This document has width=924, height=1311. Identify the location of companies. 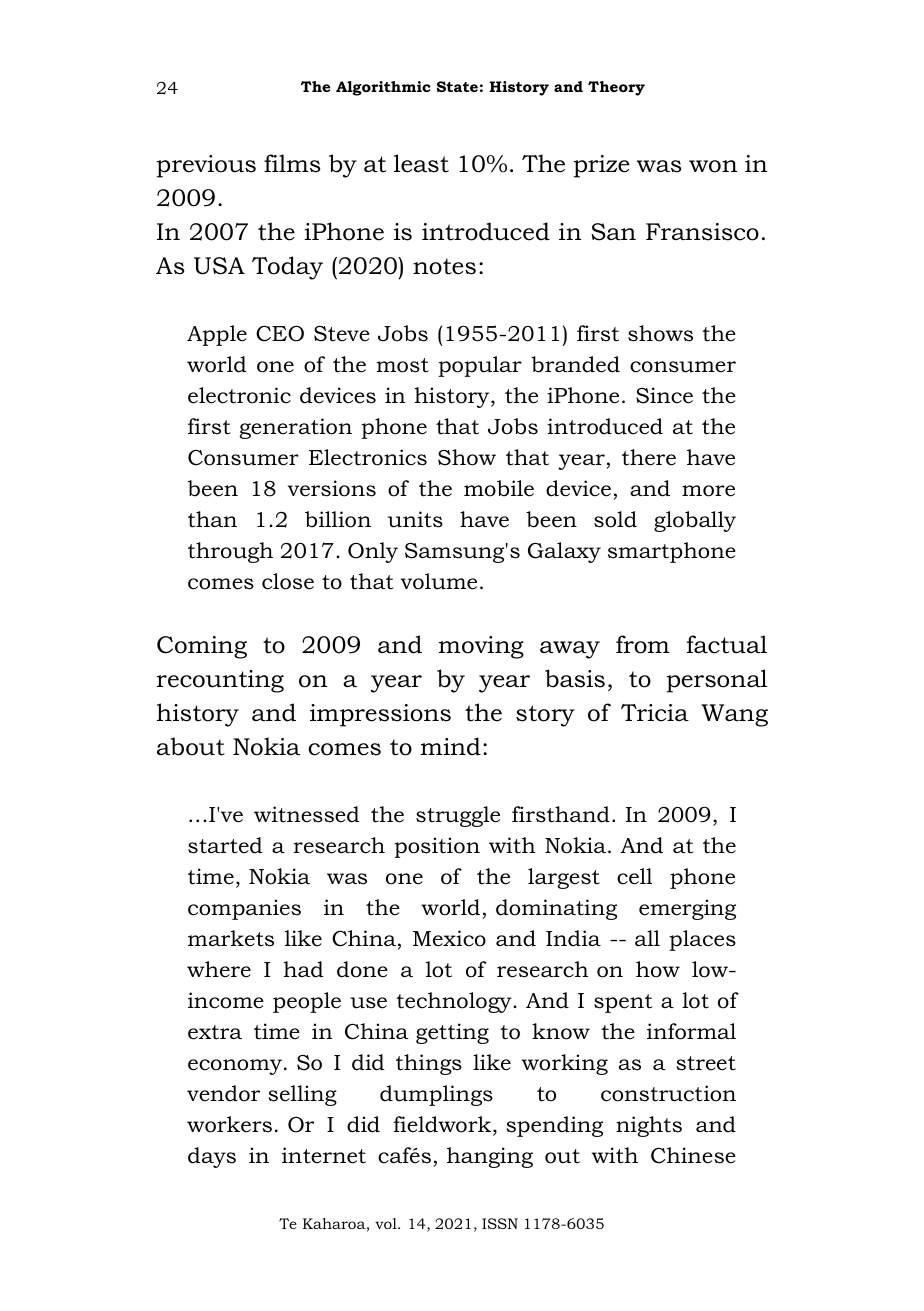
(244, 909).
